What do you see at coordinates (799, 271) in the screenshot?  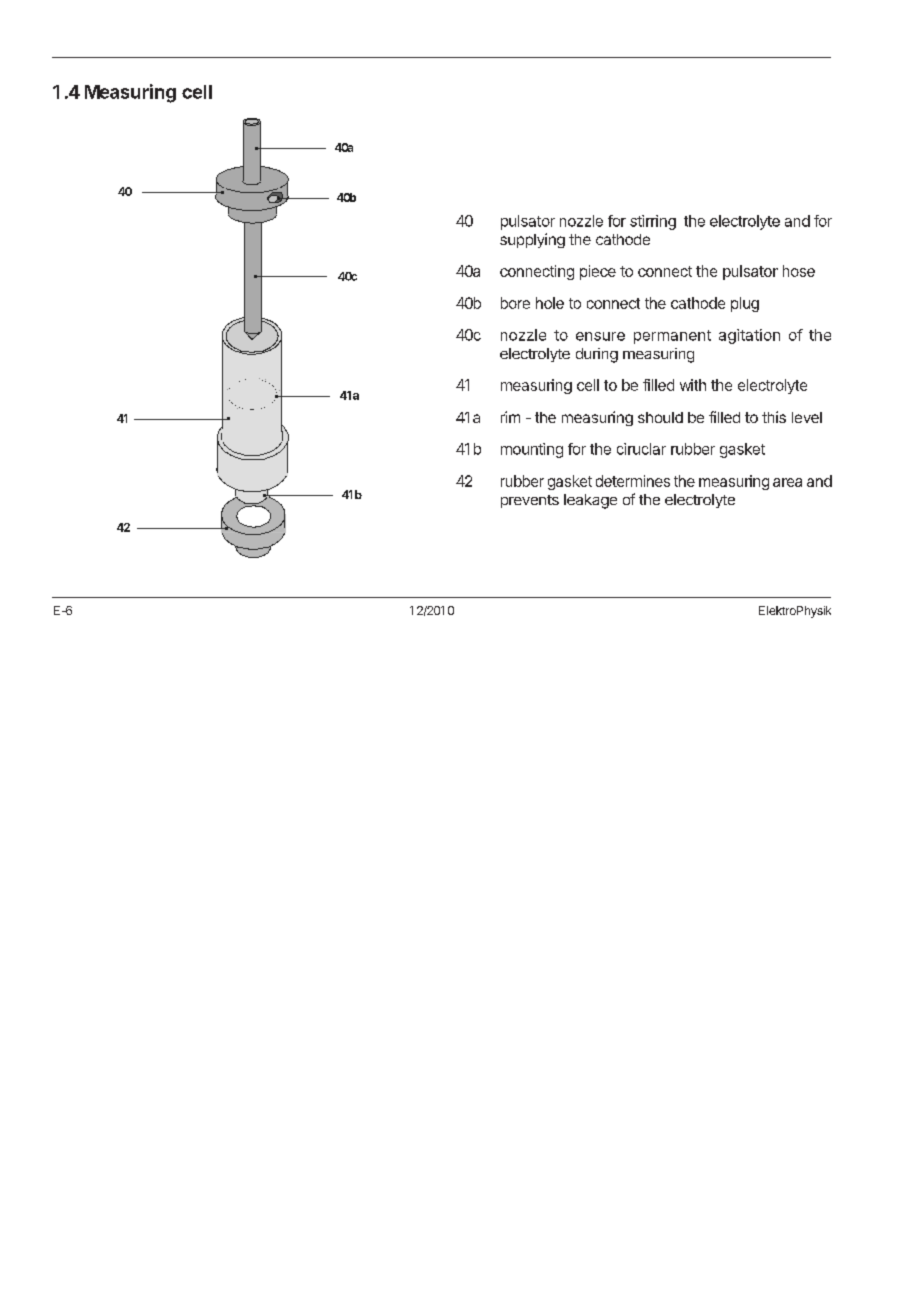 I see `hose` at bounding box center [799, 271].
